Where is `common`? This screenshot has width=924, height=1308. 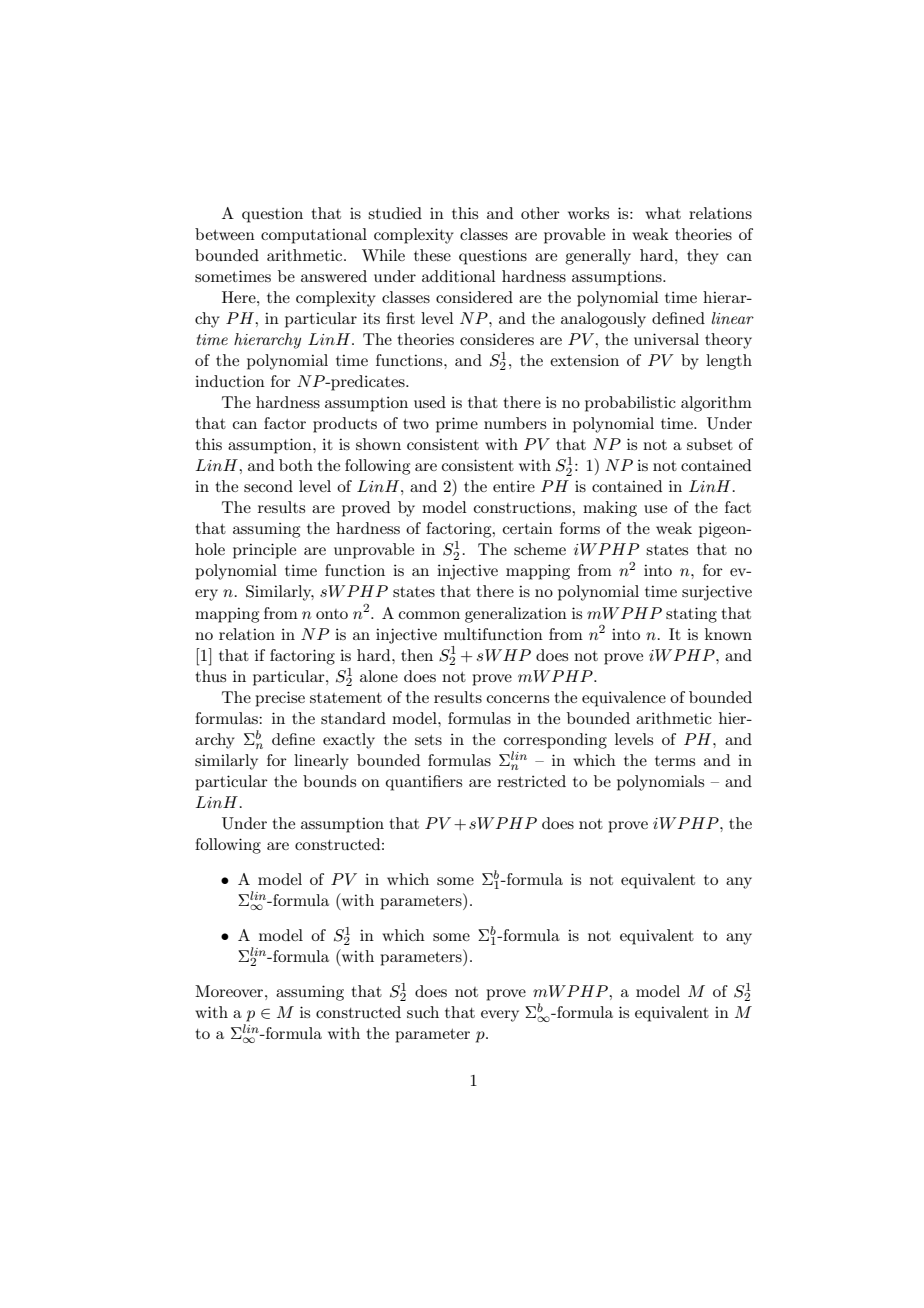
common is located at coordinates (429, 615).
